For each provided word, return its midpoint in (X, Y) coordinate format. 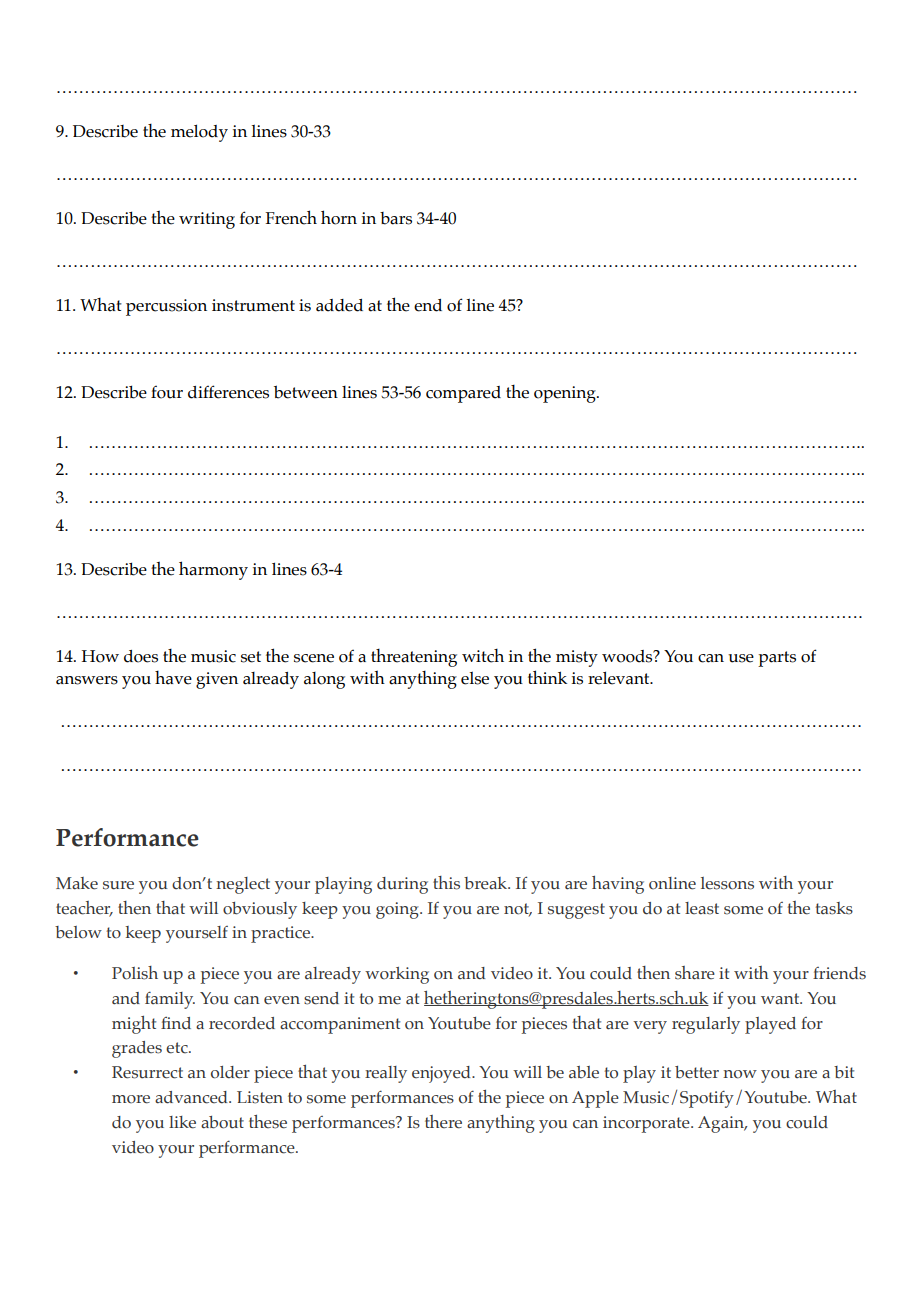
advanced (192, 1097)
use (741, 658)
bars (396, 218)
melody (199, 133)
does (141, 656)
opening (566, 394)
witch (483, 656)
